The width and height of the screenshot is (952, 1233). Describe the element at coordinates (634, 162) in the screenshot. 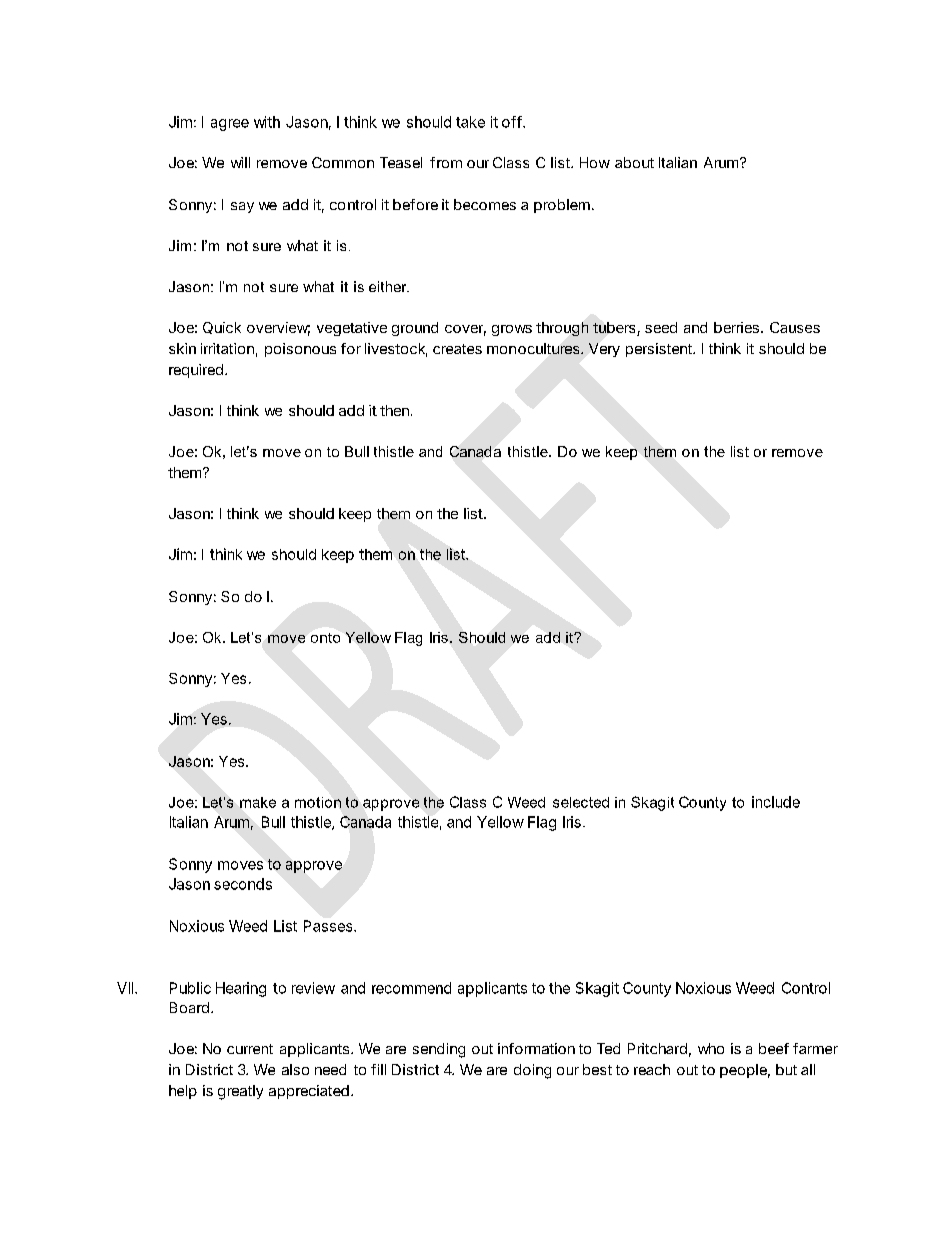

I see `about` at that location.
